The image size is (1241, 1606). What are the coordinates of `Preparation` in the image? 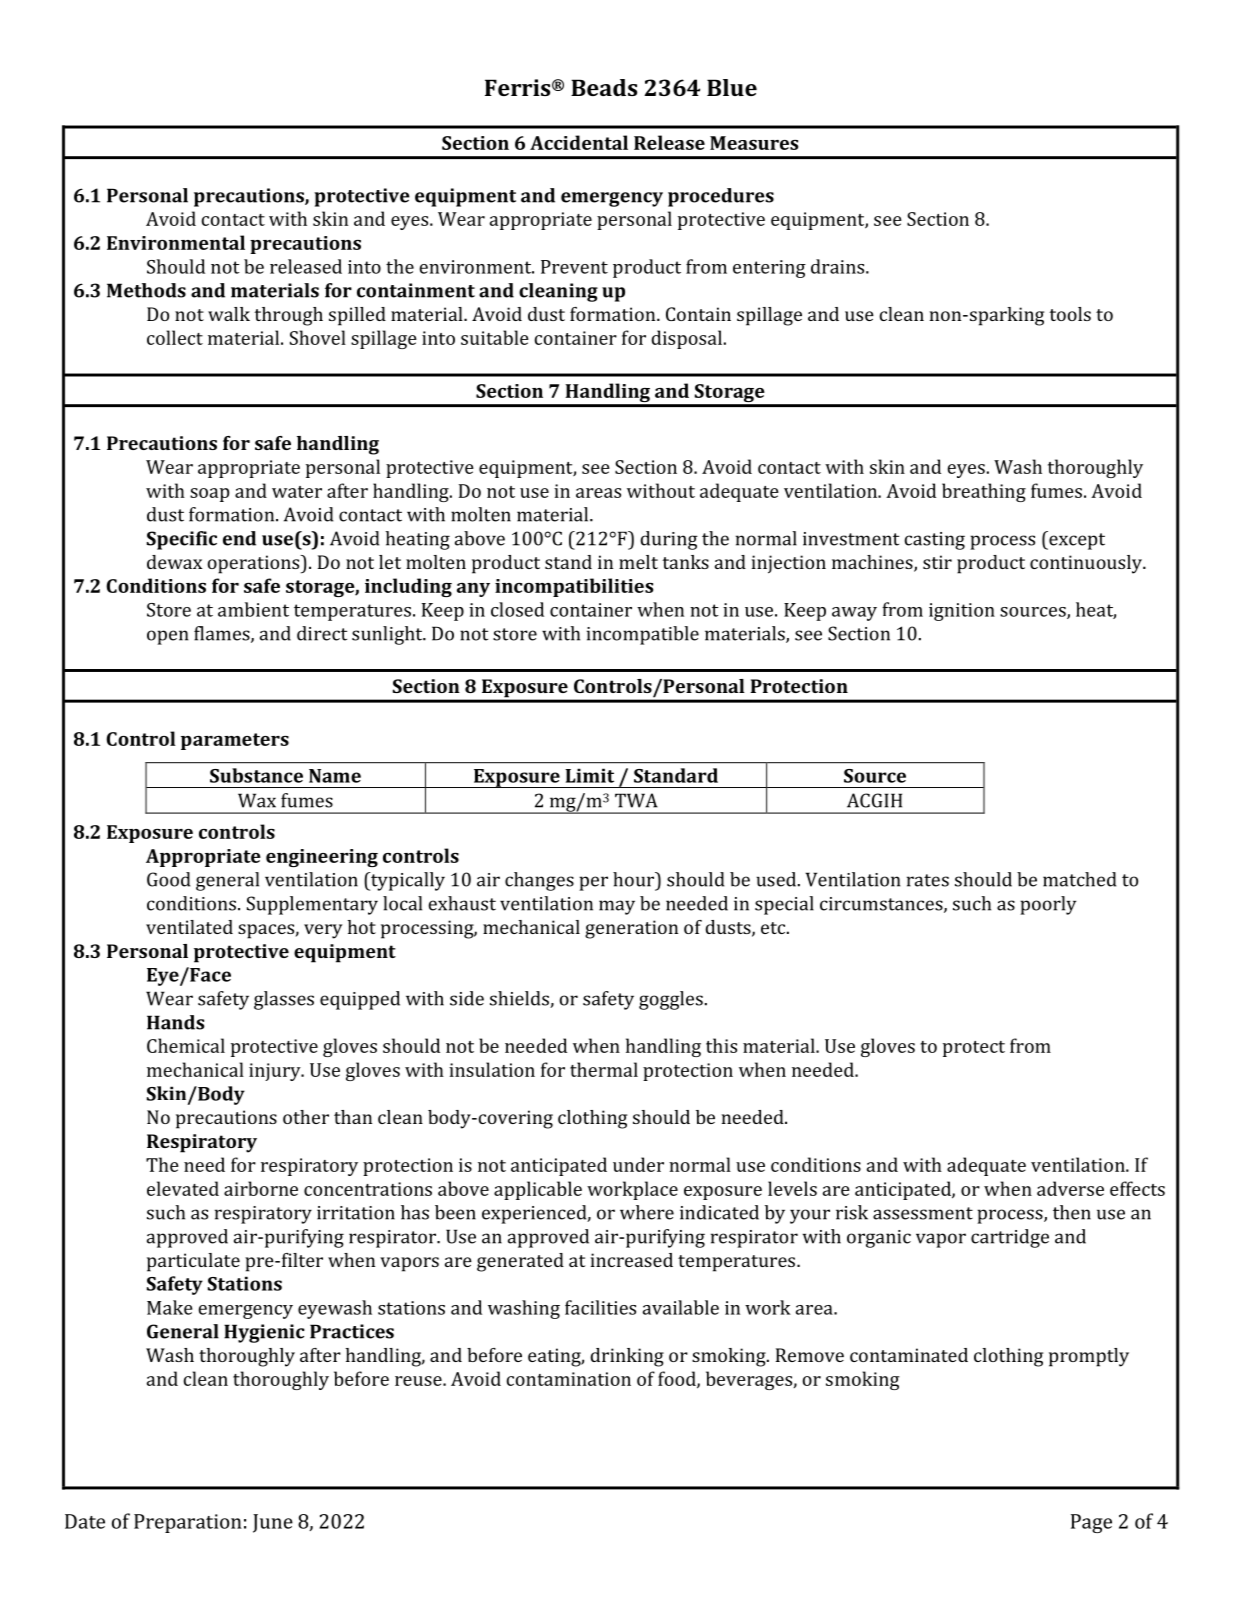 It's located at (188, 1523).
